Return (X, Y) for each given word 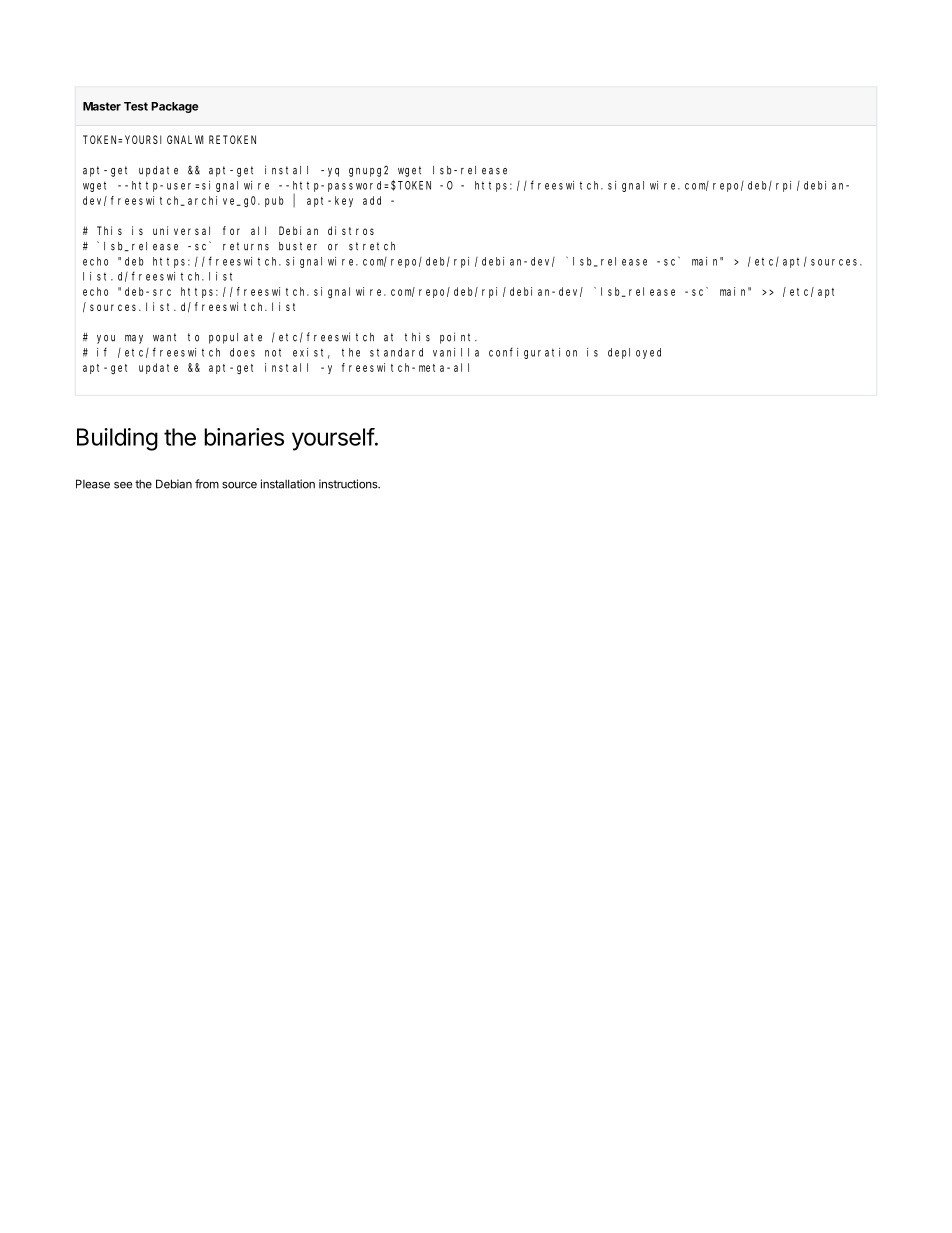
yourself (333, 439)
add (372, 200)
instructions (349, 484)
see (123, 485)
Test (136, 106)
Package (174, 107)
